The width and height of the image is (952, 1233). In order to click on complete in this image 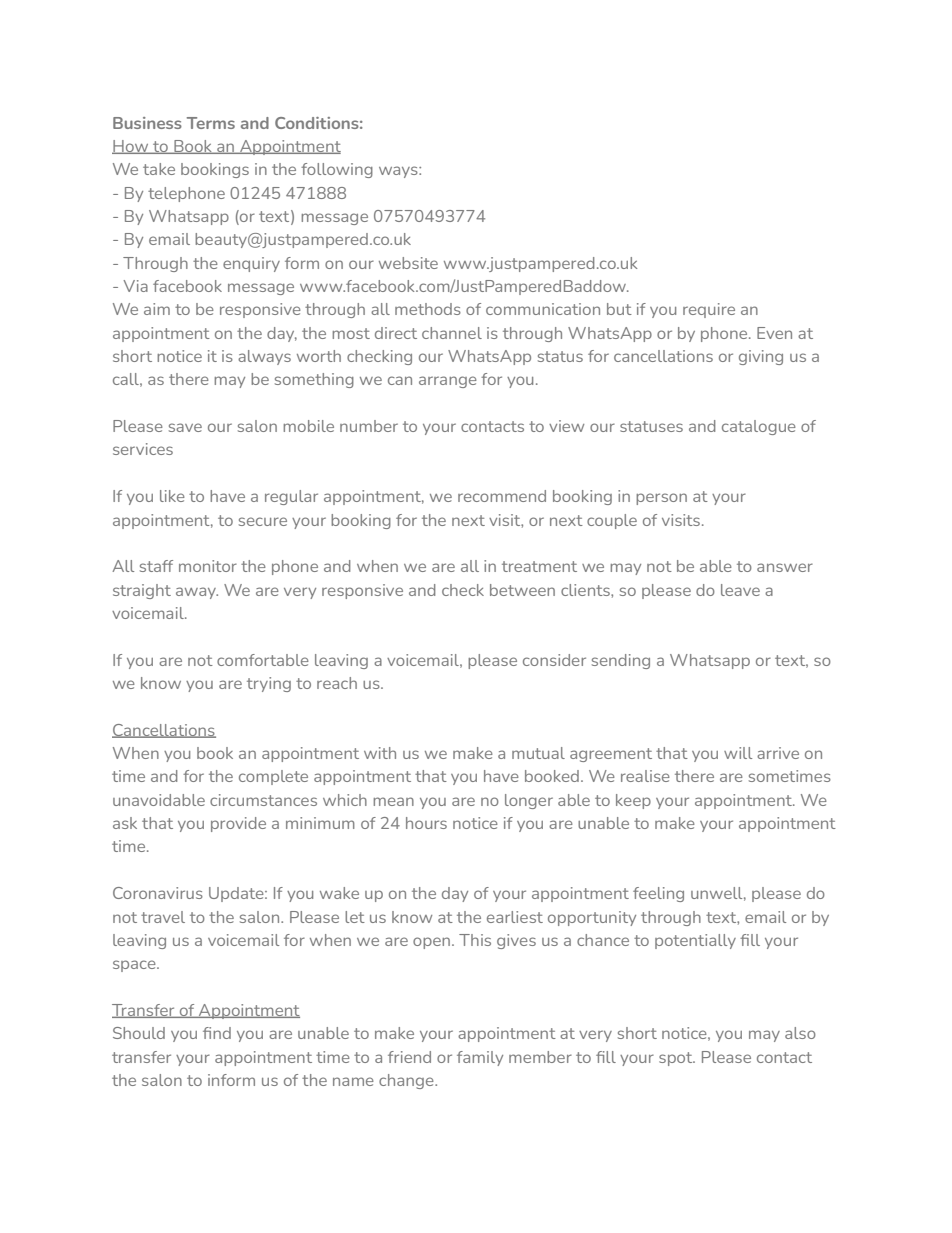, I will do `click(273, 777)`.
